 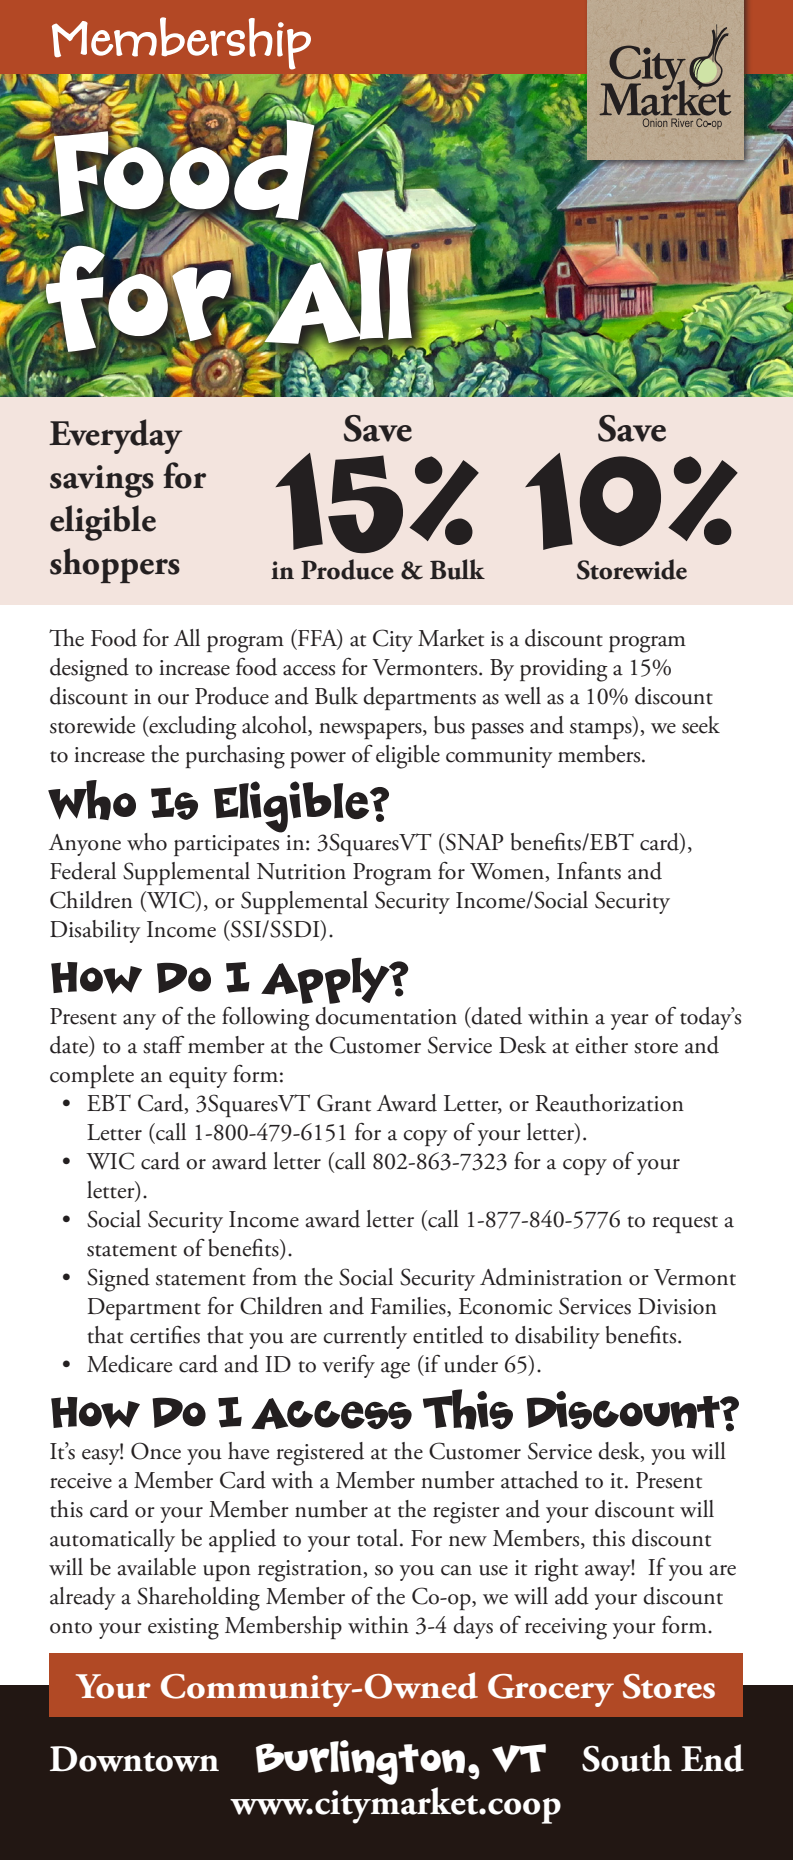 What do you see at coordinates (134, 1759) in the screenshot?
I see `Downtown` at bounding box center [134, 1759].
